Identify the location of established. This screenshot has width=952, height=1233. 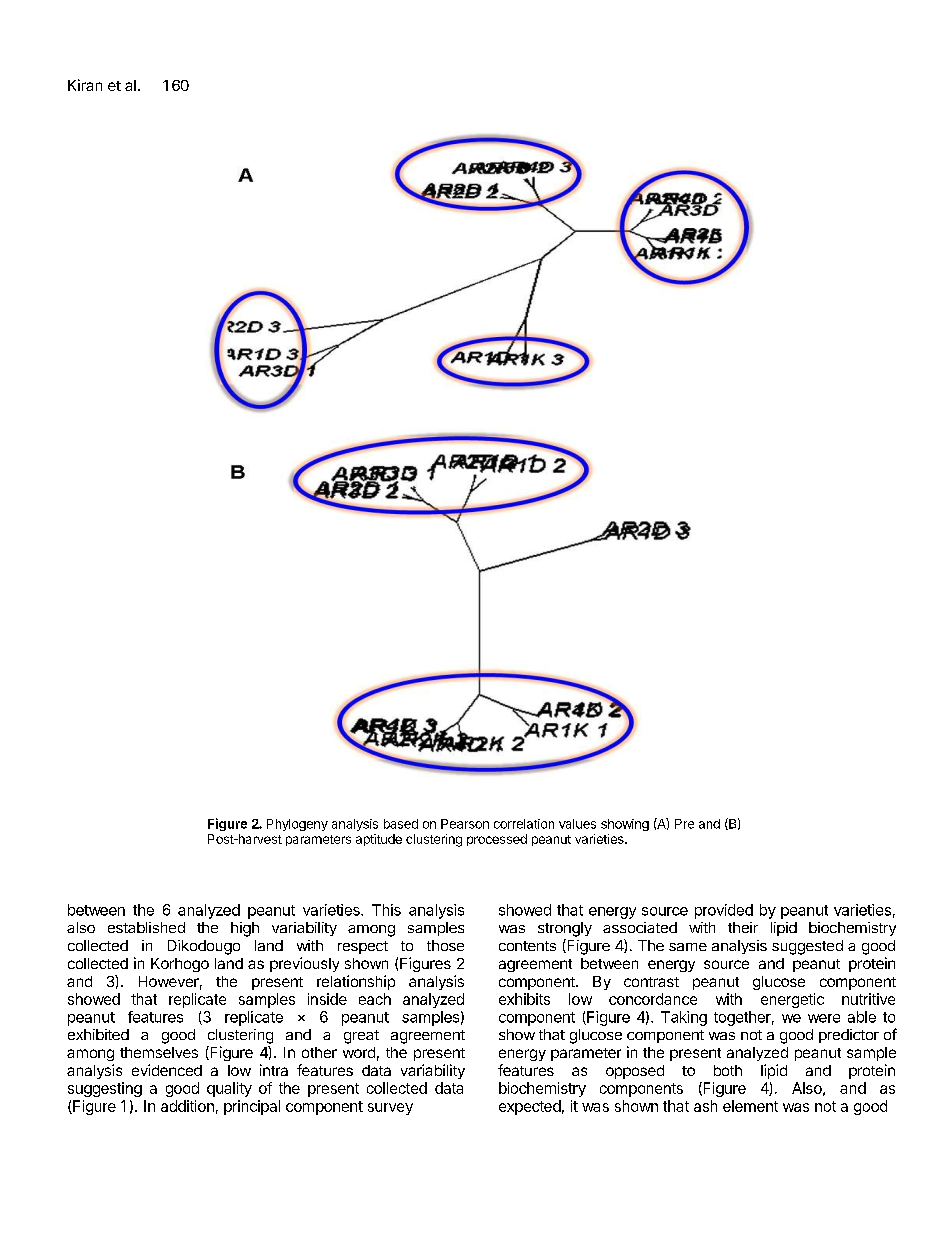
(146, 927).
